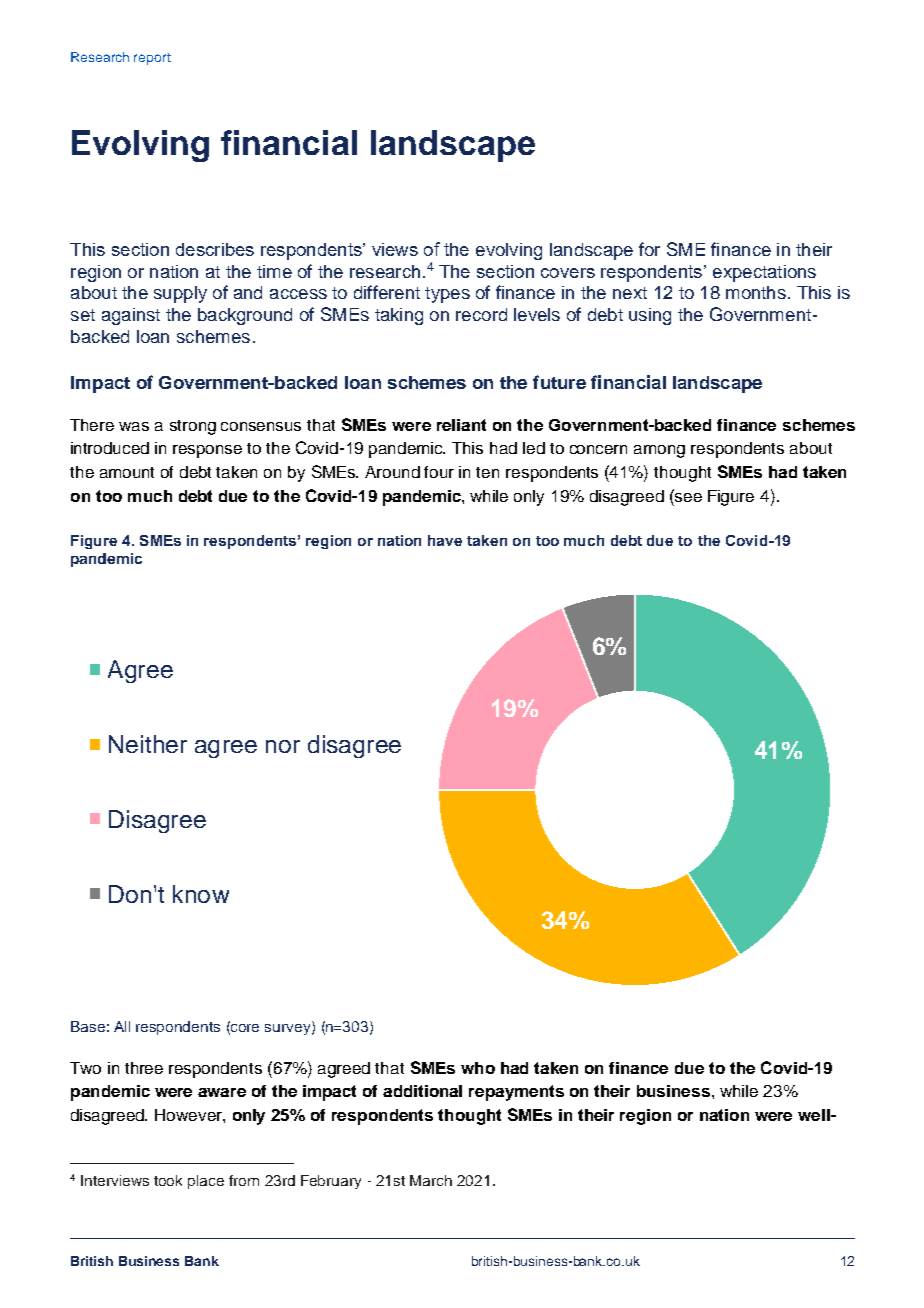 This screenshot has width=924, height=1308. What do you see at coordinates (516, 1093) in the screenshot?
I see `repayments` at bounding box center [516, 1093].
